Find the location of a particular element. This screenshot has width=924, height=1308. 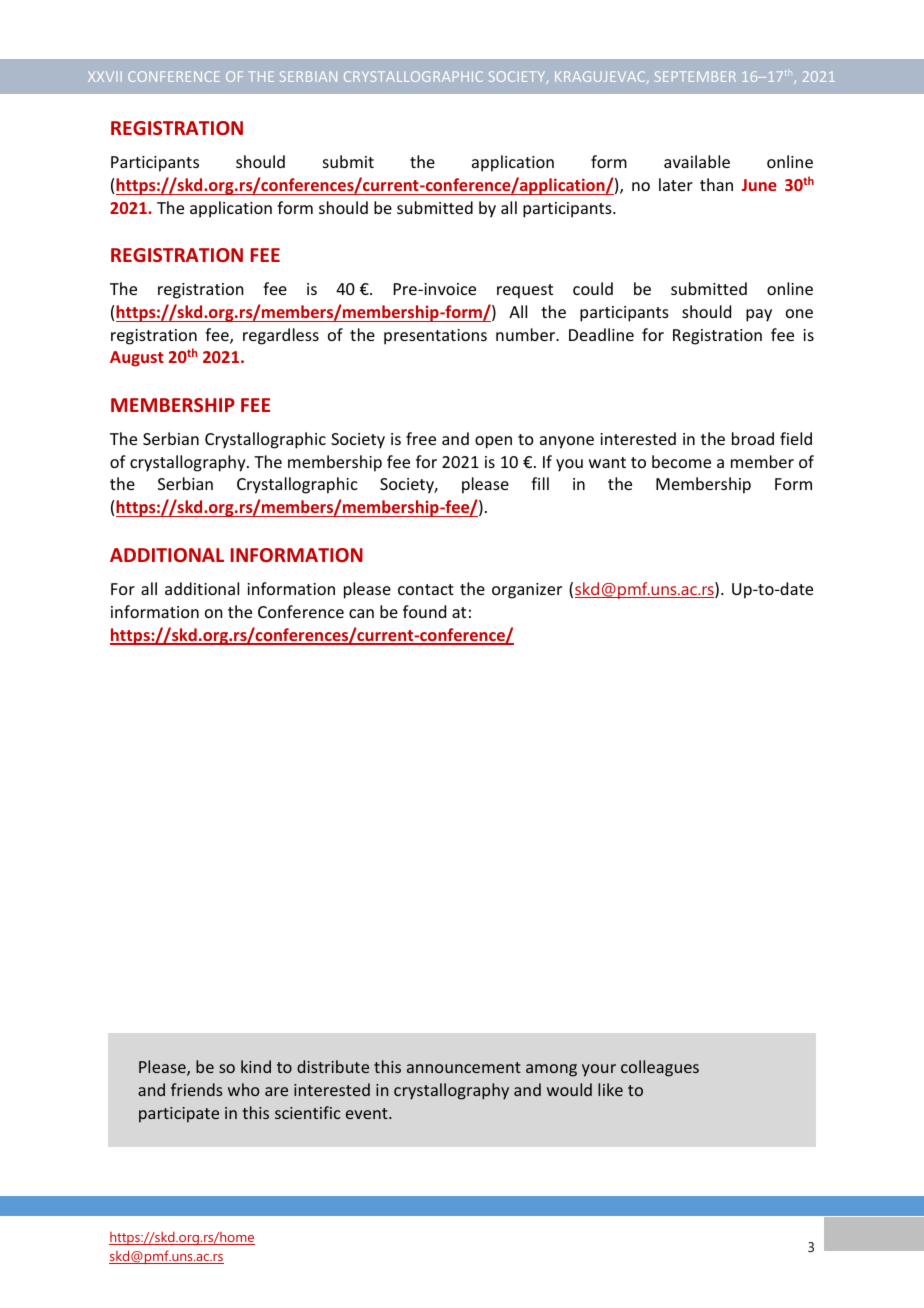

become is located at coordinates (681, 461).
